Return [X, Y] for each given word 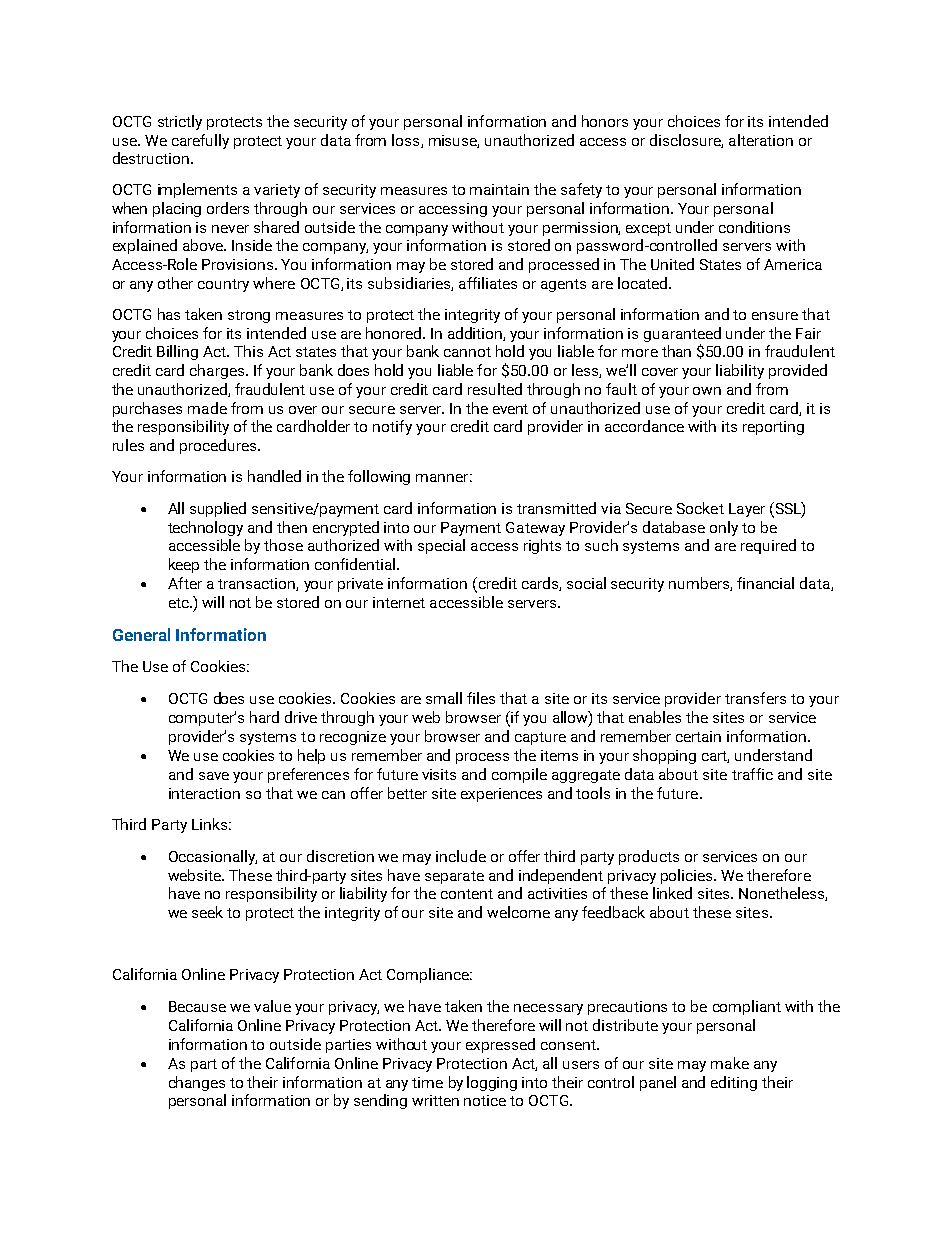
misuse [454, 141]
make [730, 1063]
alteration [761, 140]
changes [197, 1083]
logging [492, 1083]
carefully [200, 141]
